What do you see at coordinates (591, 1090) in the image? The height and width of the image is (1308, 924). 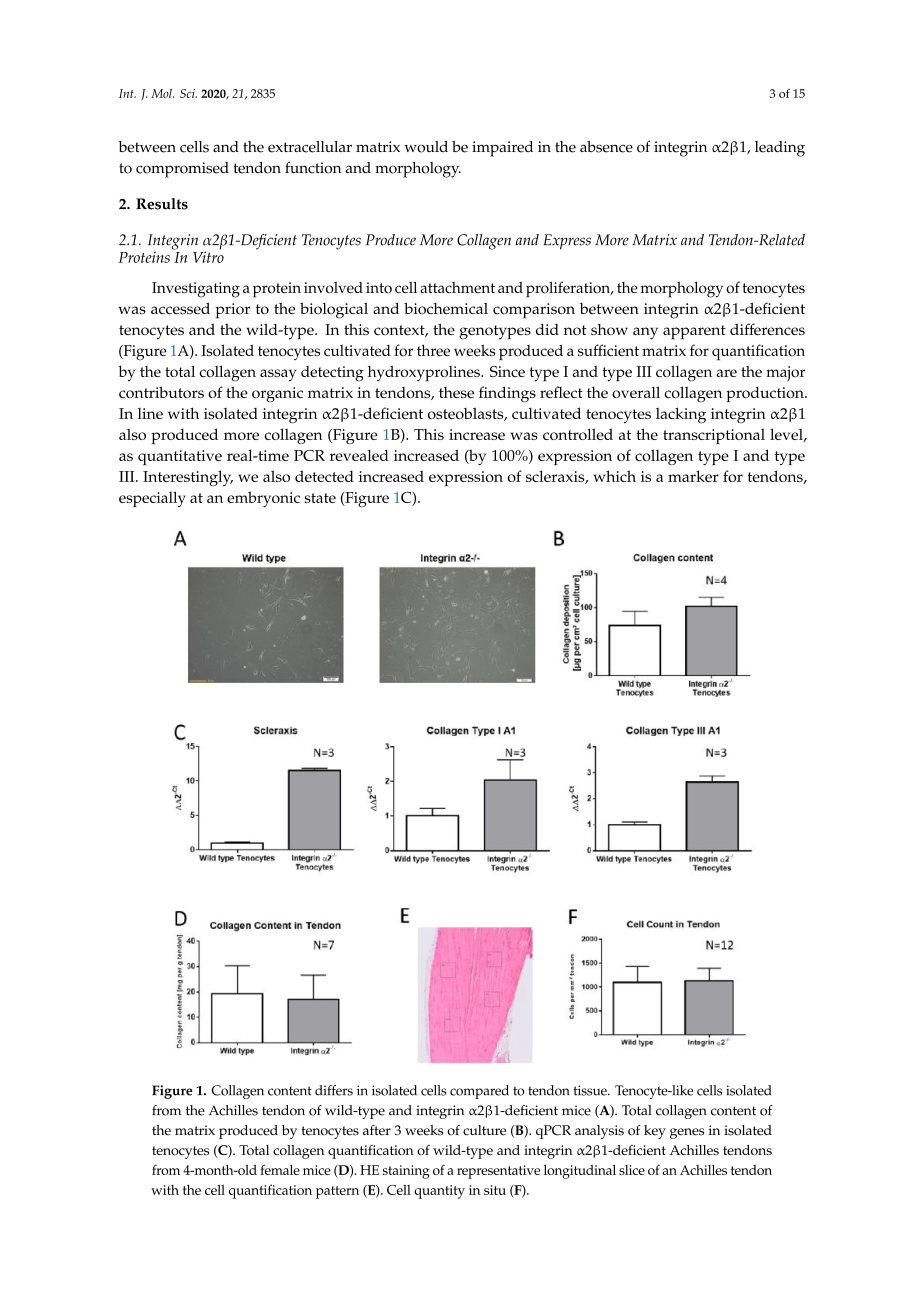 I see `tissue` at bounding box center [591, 1090].
